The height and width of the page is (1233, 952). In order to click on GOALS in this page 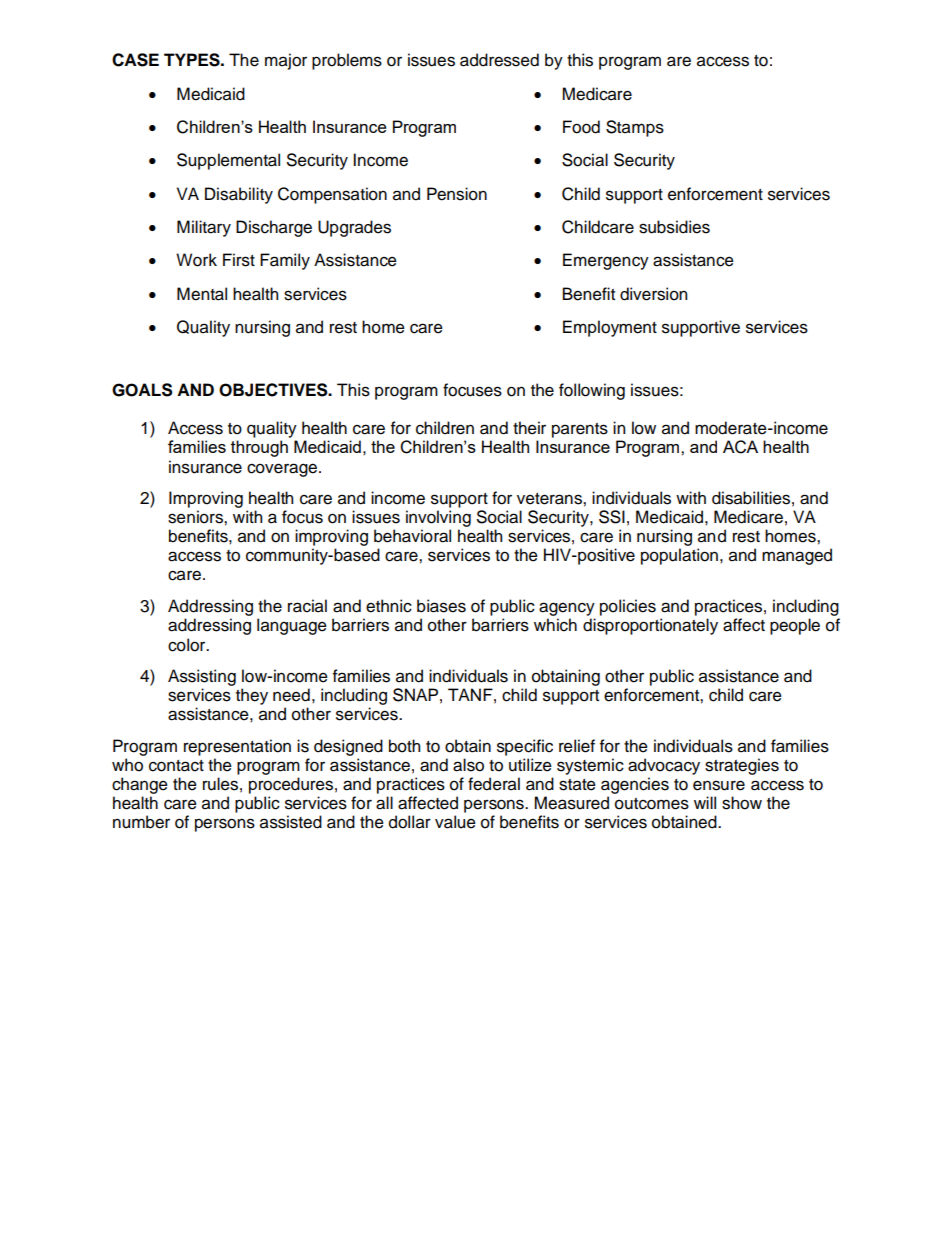, I will do `click(142, 390)`.
